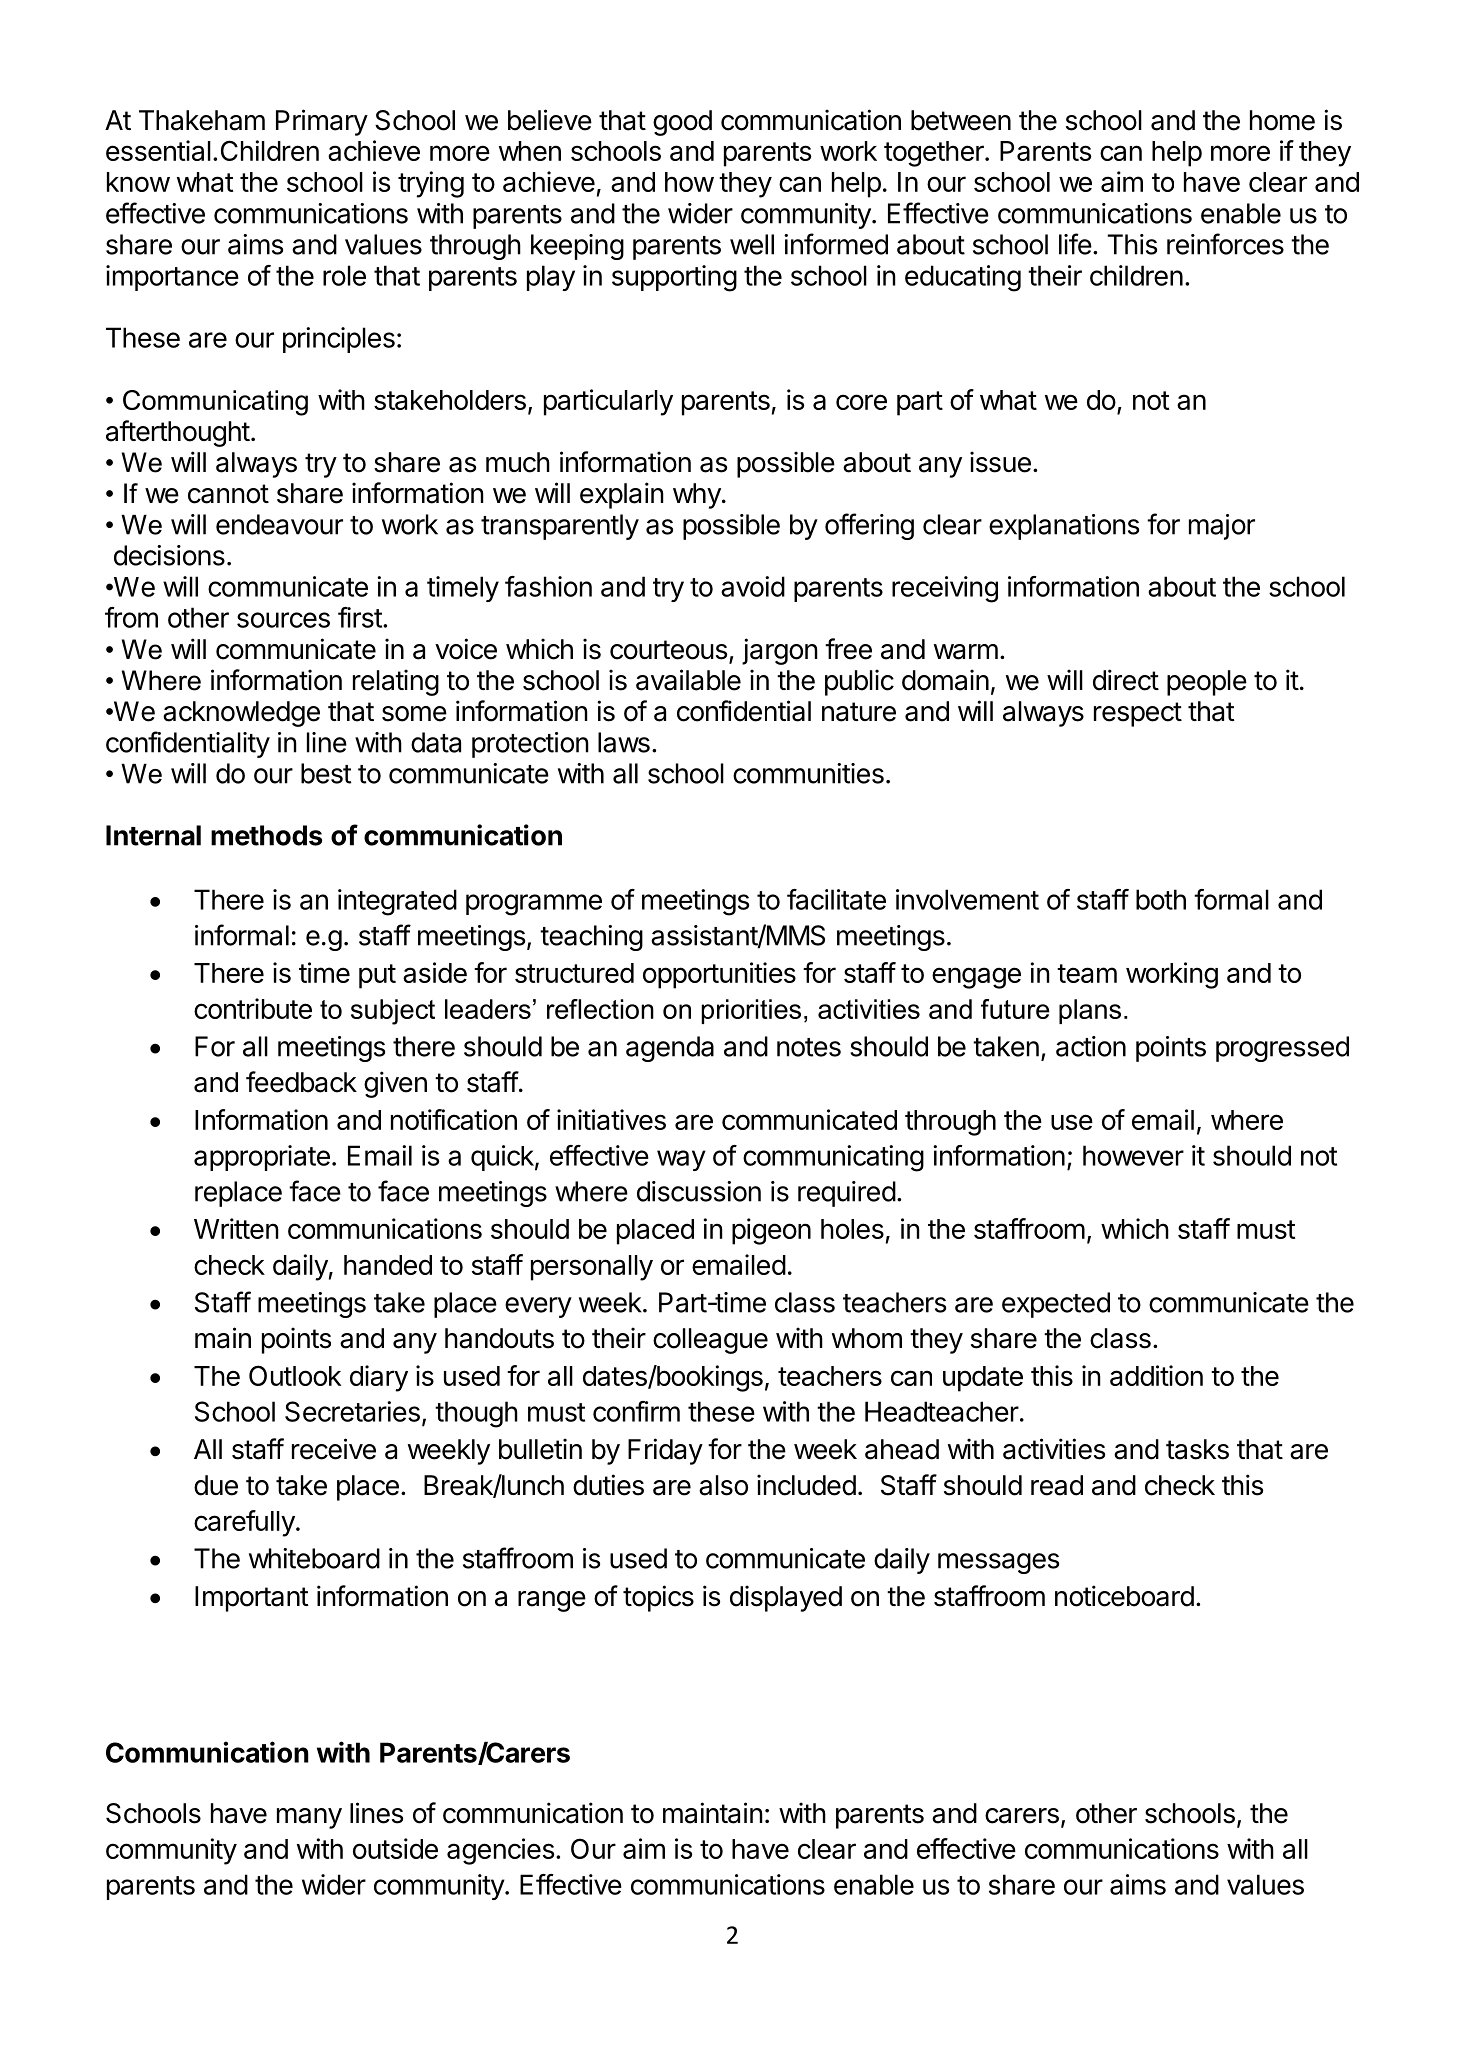  Describe the element at coordinates (1075, 244) in the screenshot. I see `life` at that location.
